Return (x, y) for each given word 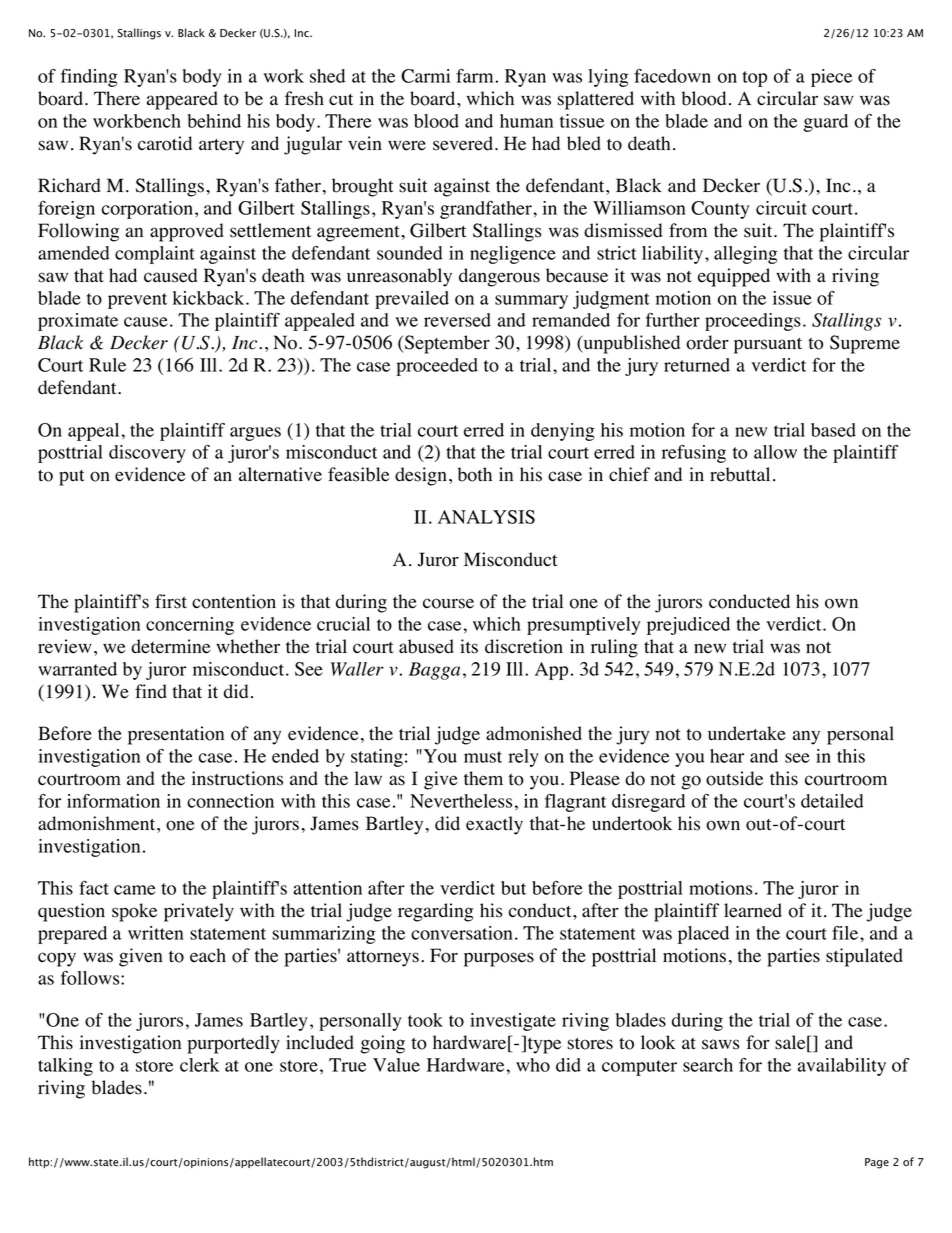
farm (476, 76)
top (755, 79)
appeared (182, 100)
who (533, 1065)
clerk (199, 1065)
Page (877, 1163)
